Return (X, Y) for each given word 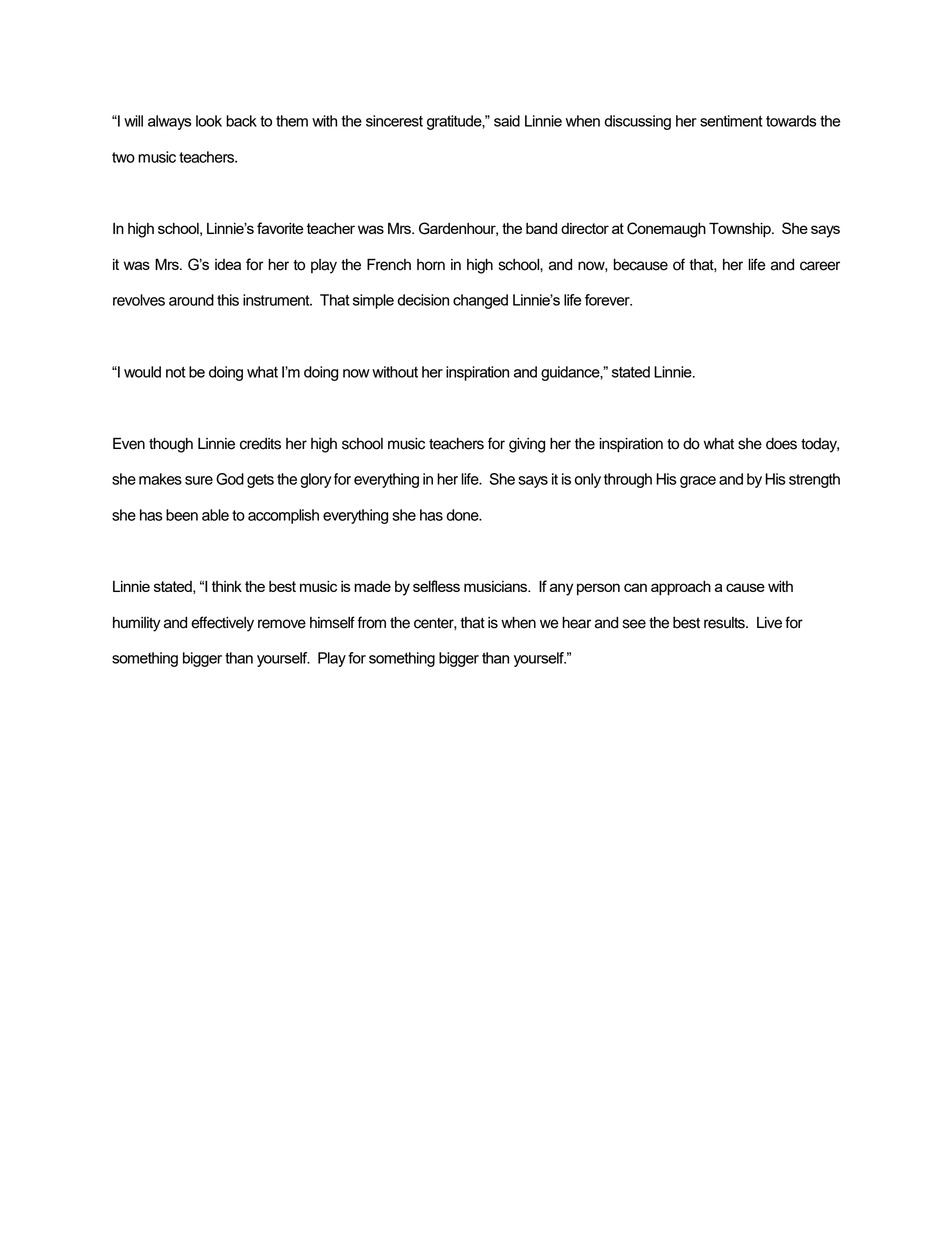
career (820, 266)
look (209, 121)
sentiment (731, 121)
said (507, 121)
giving (527, 445)
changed (480, 301)
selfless (436, 586)
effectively (222, 624)
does (781, 444)
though (171, 445)
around (191, 300)
